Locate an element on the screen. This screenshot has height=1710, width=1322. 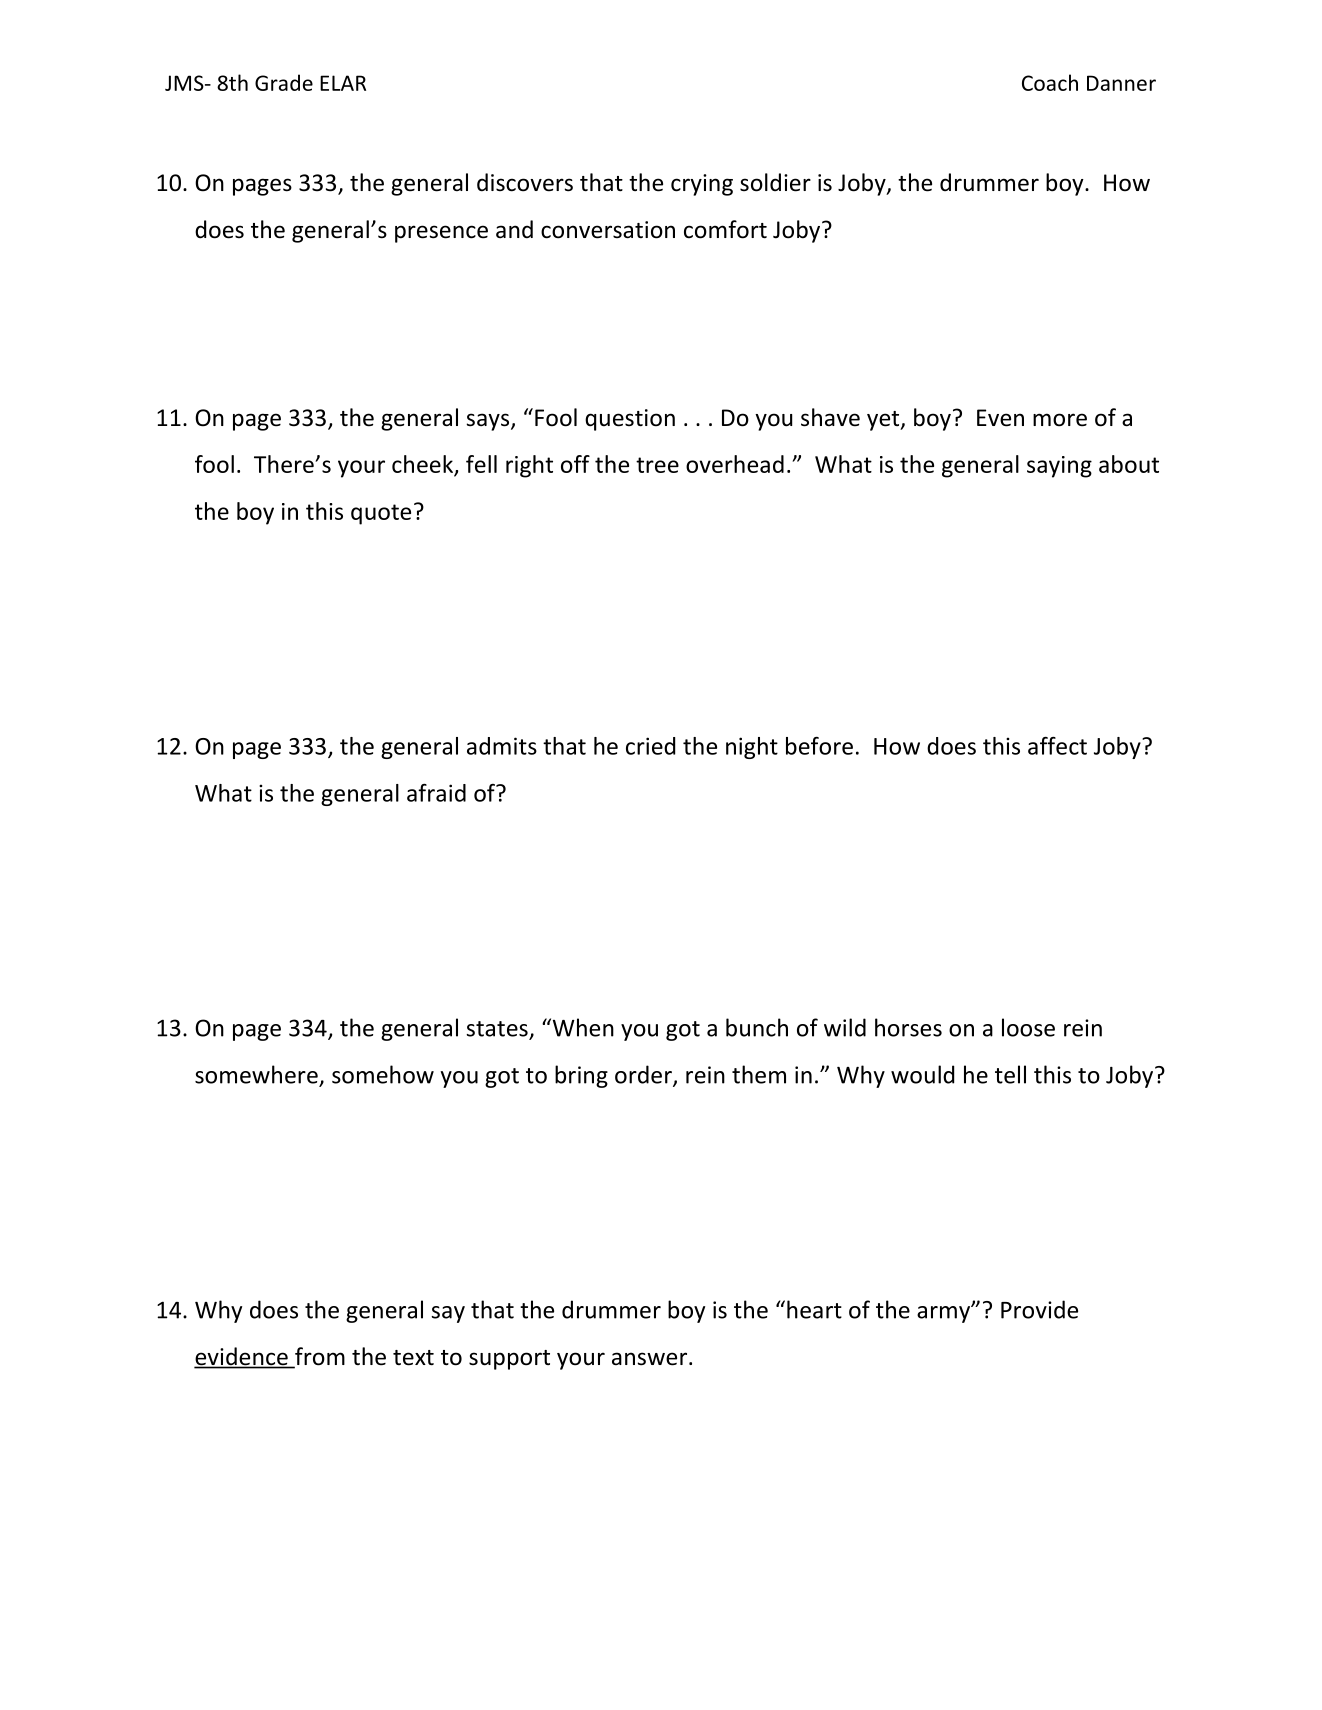
Grade is located at coordinates (284, 82).
